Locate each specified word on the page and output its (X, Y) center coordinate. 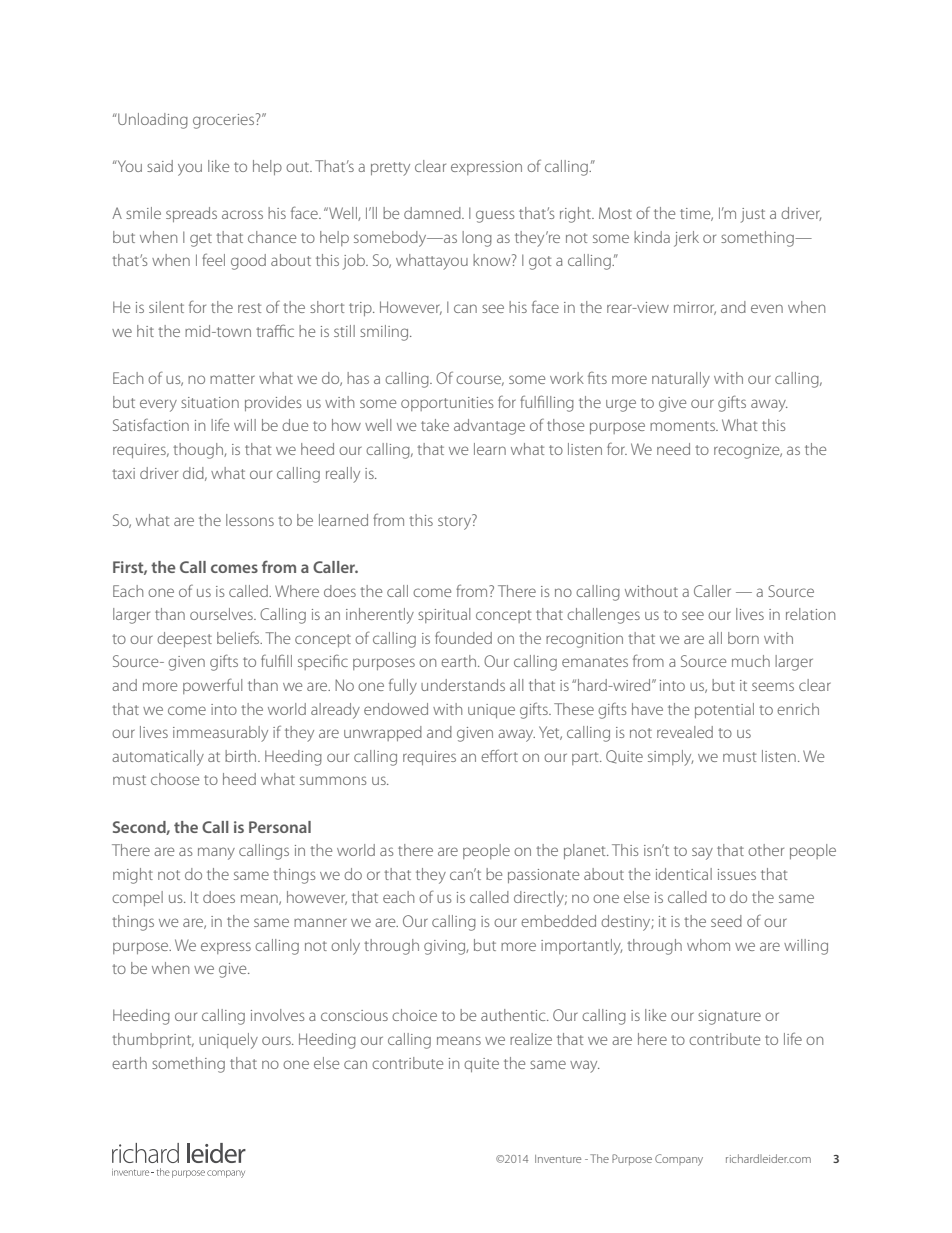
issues (737, 874)
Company (679, 1160)
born (743, 638)
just (753, 215)
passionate (543, 876)
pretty (390, 169)
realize (531, 1039)
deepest (184, 639)
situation (210, 402)
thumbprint (153, 1040)
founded (463, 638)
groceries (225, 121)
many (216, 853)
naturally (681, 380)
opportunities (447, 404)
